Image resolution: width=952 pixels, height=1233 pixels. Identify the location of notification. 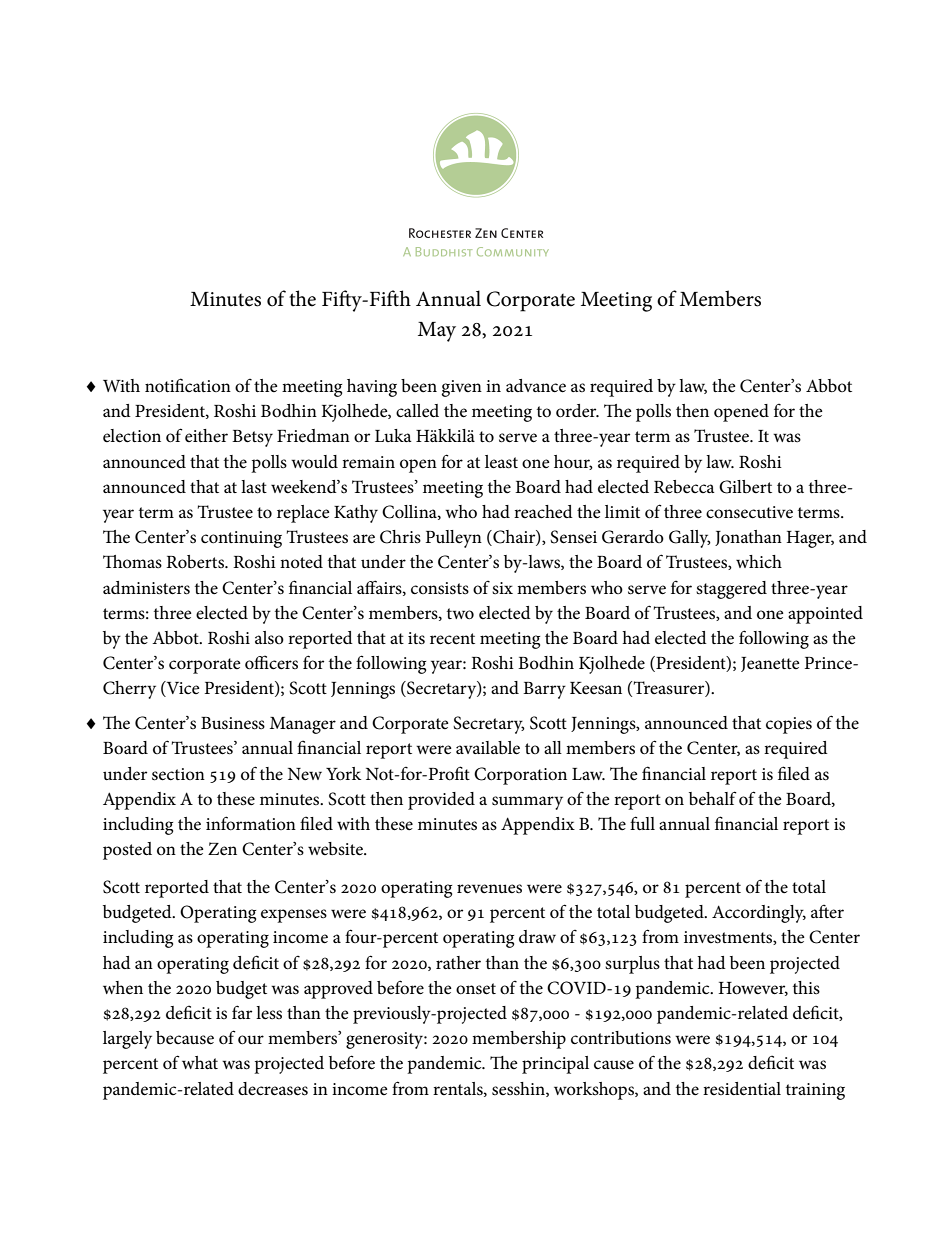
(188, 385).
